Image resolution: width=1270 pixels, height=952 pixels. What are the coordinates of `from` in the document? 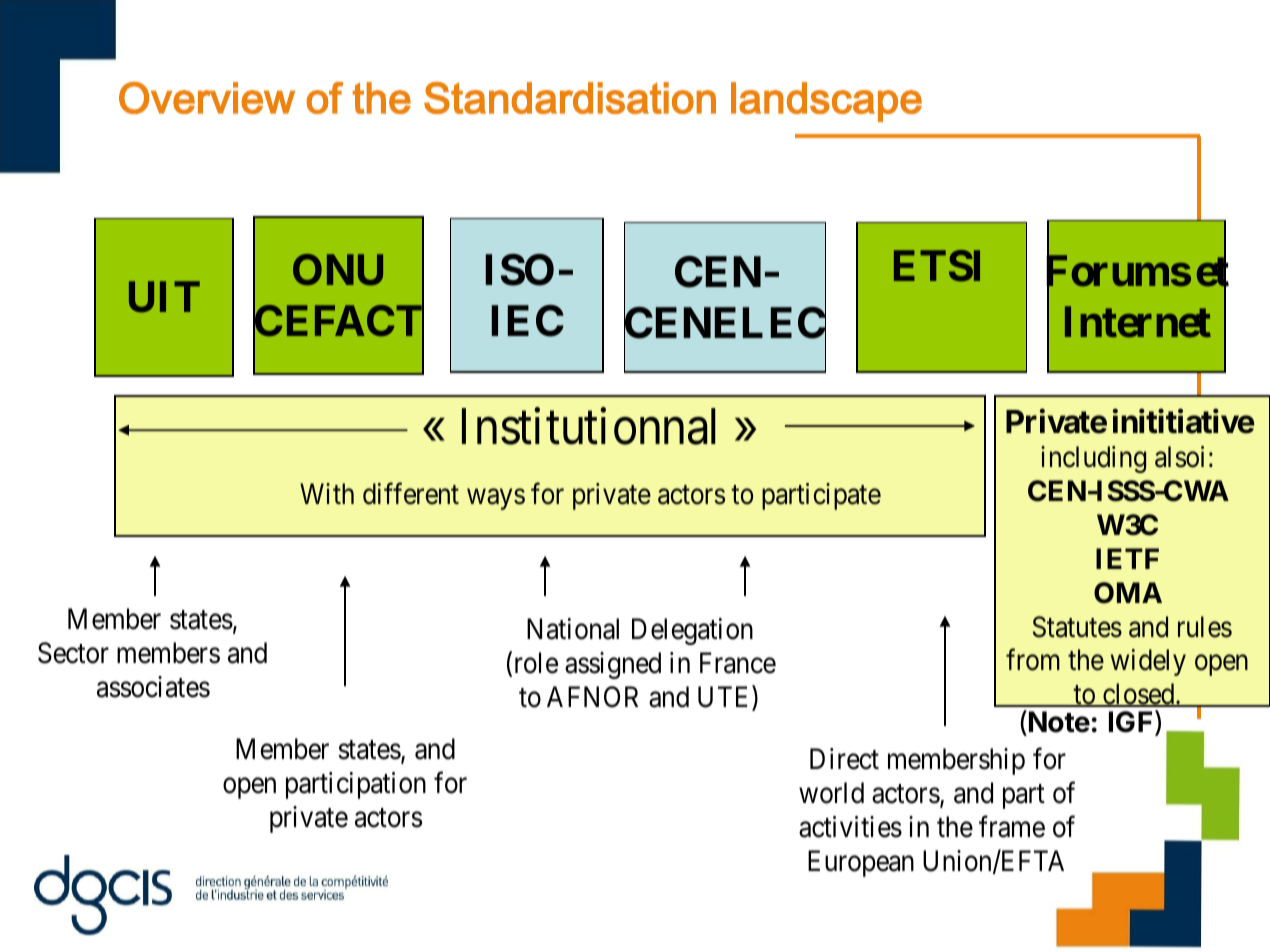 It's located at (1033, 660).
